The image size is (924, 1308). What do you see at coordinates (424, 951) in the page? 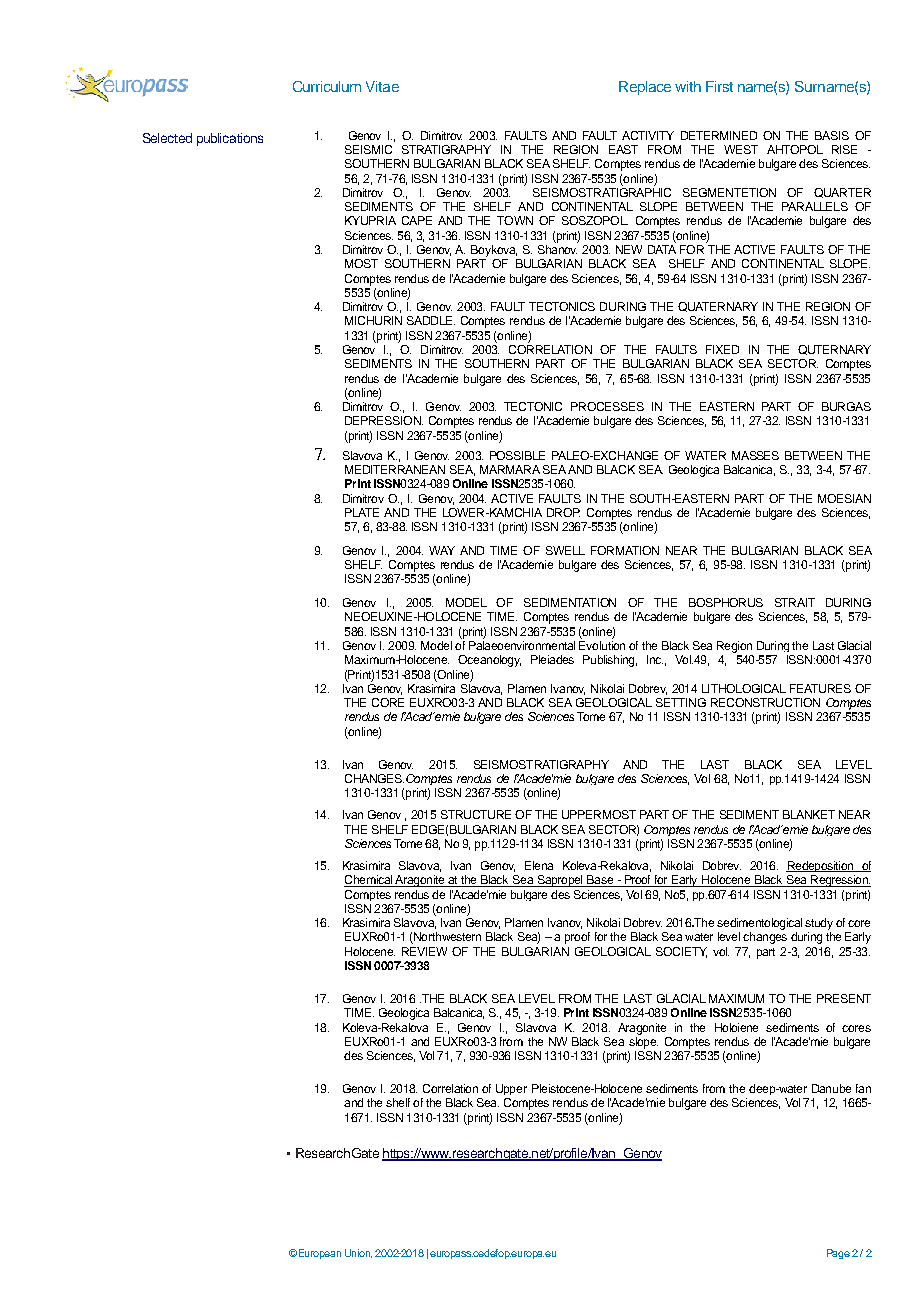
I see `REVIEW` at bounding box center [424, 951].
